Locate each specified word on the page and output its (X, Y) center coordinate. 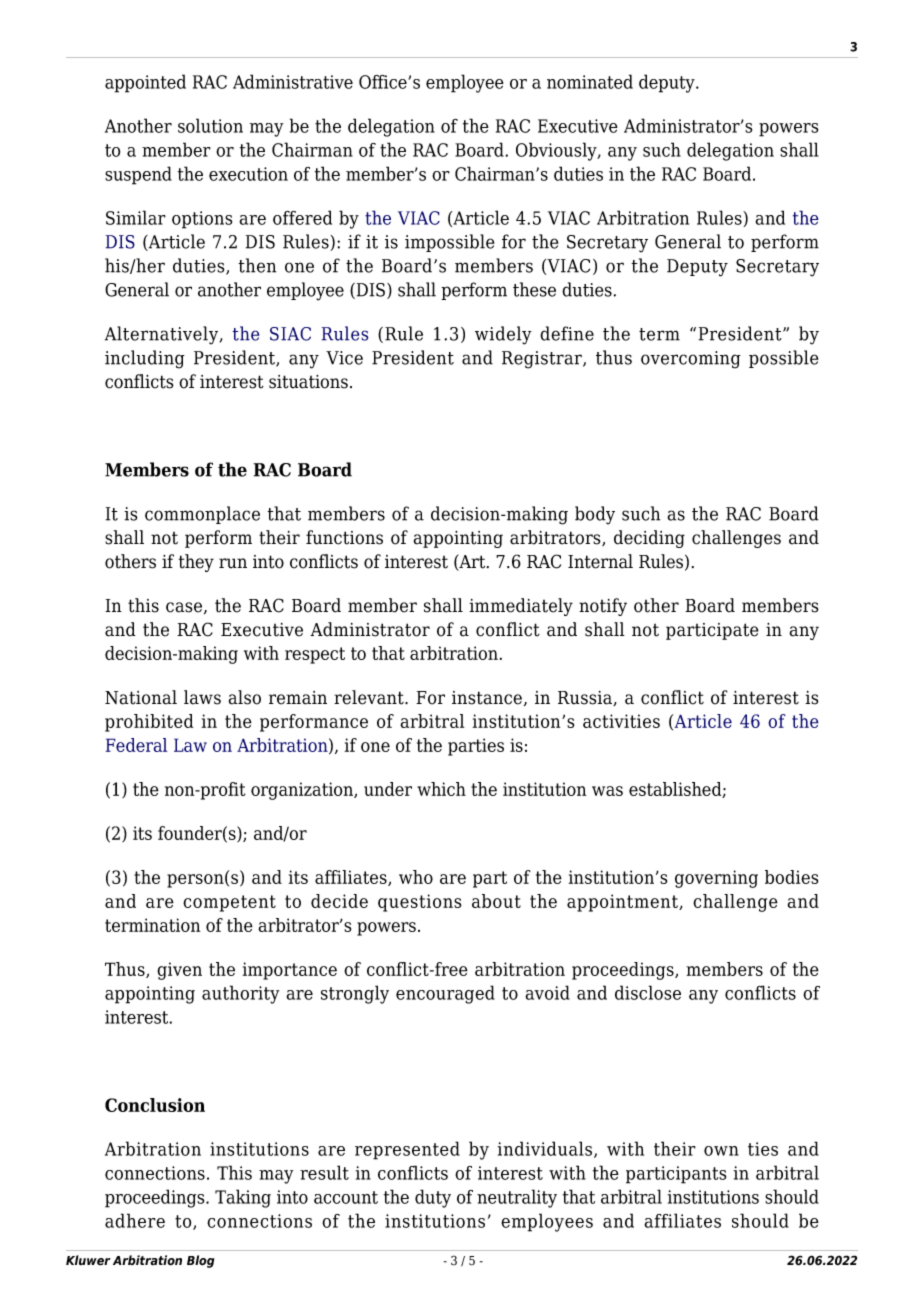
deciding (649, 539)
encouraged (445, 994)
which (441, 789)
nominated (590, 81)
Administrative (293, 81)
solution (210, 125)
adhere (135, 1220)
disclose (648, 992)
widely (503, 335)
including (145, 359)
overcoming (691, 360)
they (196, 563)
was (607, 791)
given (179, 971)
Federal (136, 745)
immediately (521, 607)
